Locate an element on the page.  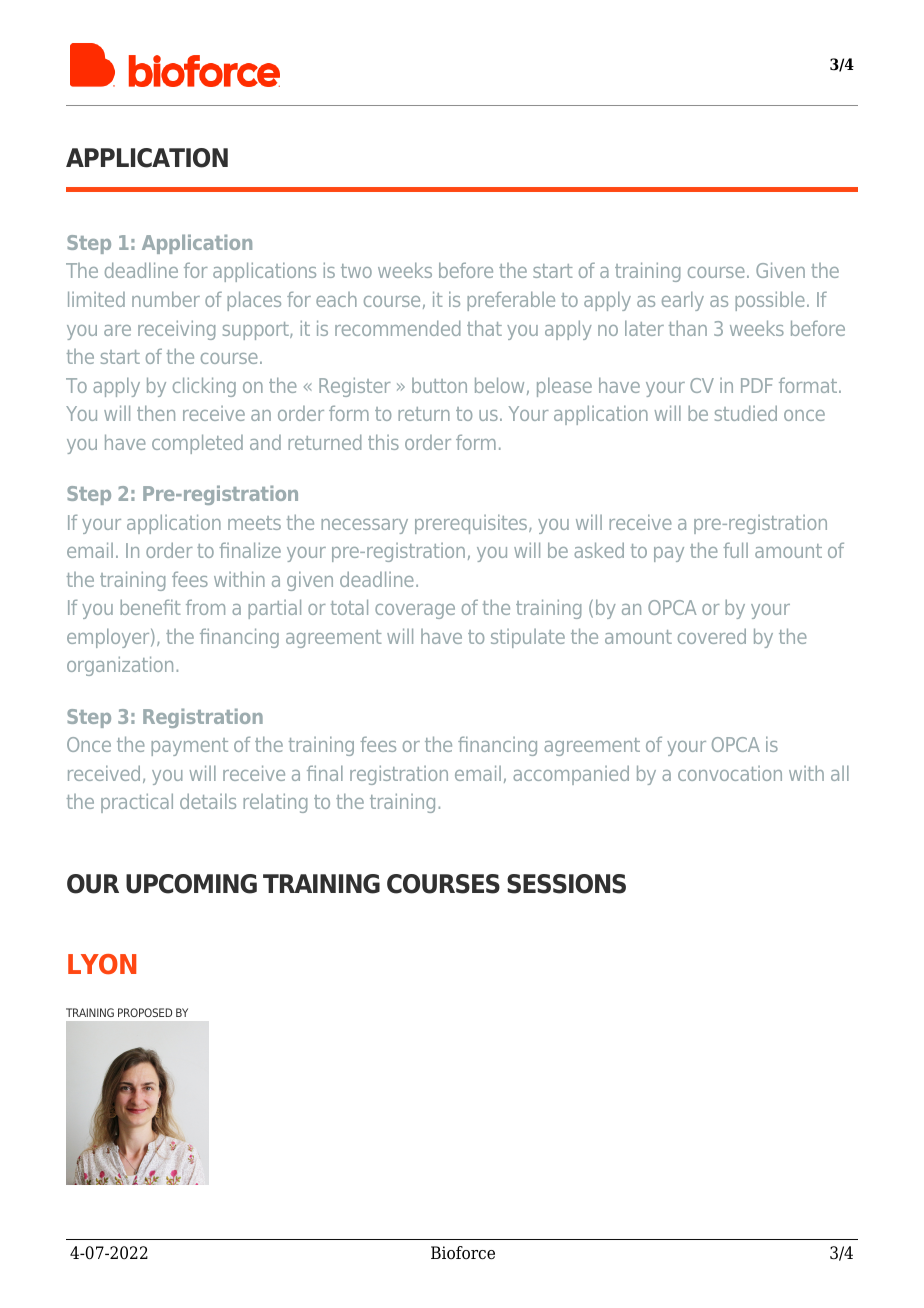
number is located at coordinates (166, 299).
